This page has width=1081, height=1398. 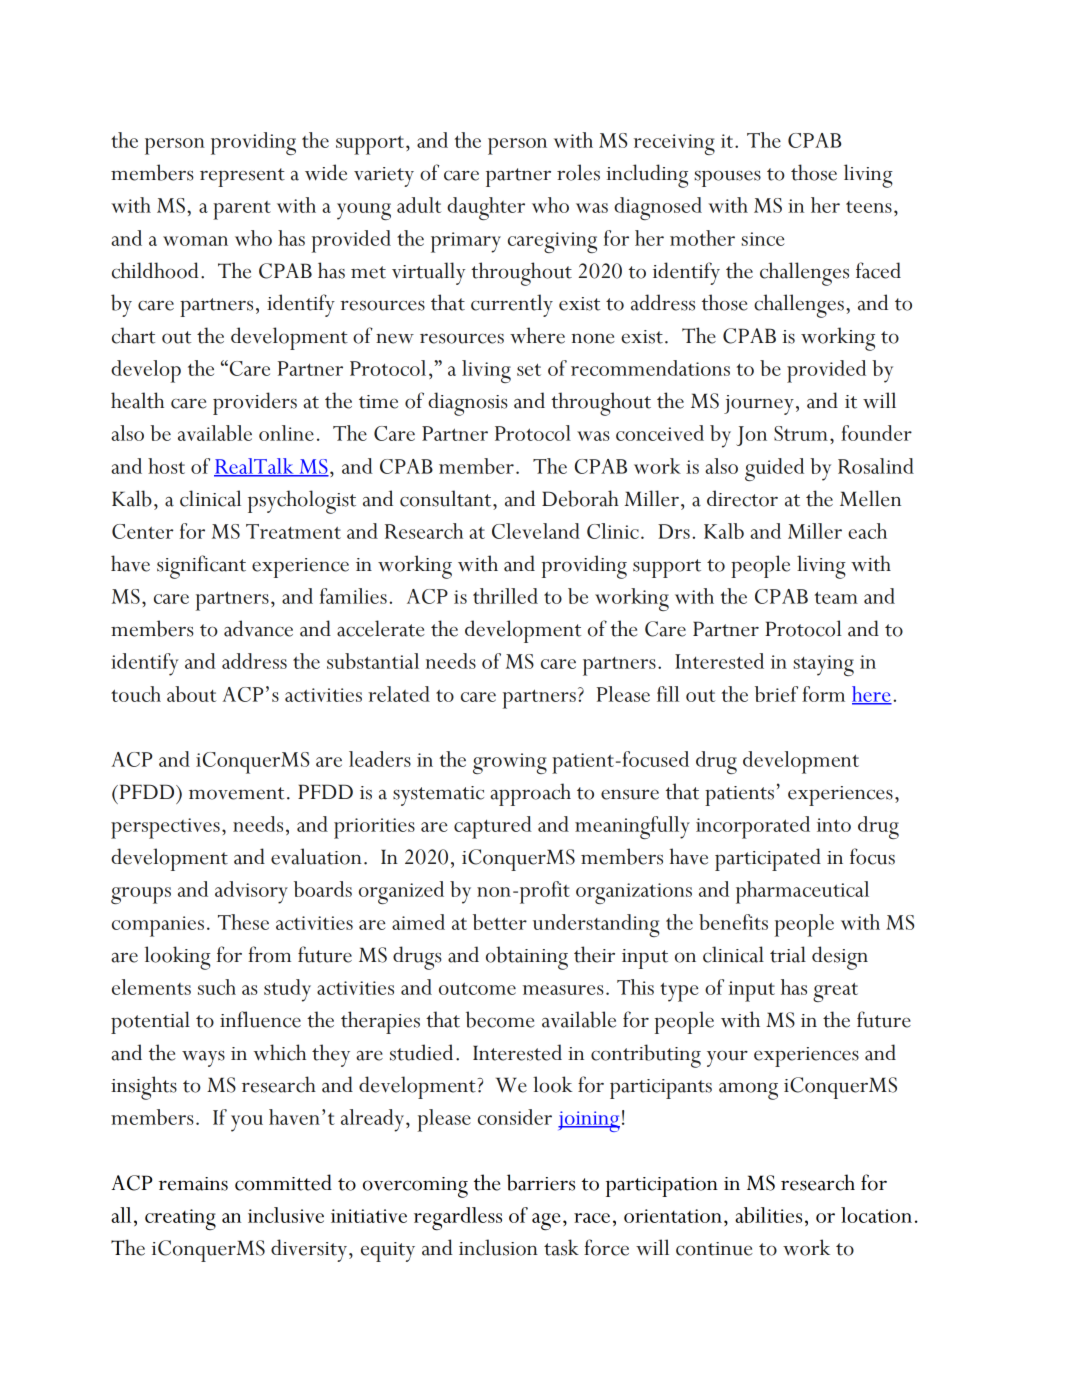 I want to click on captured, so click(x=493, y=827).
